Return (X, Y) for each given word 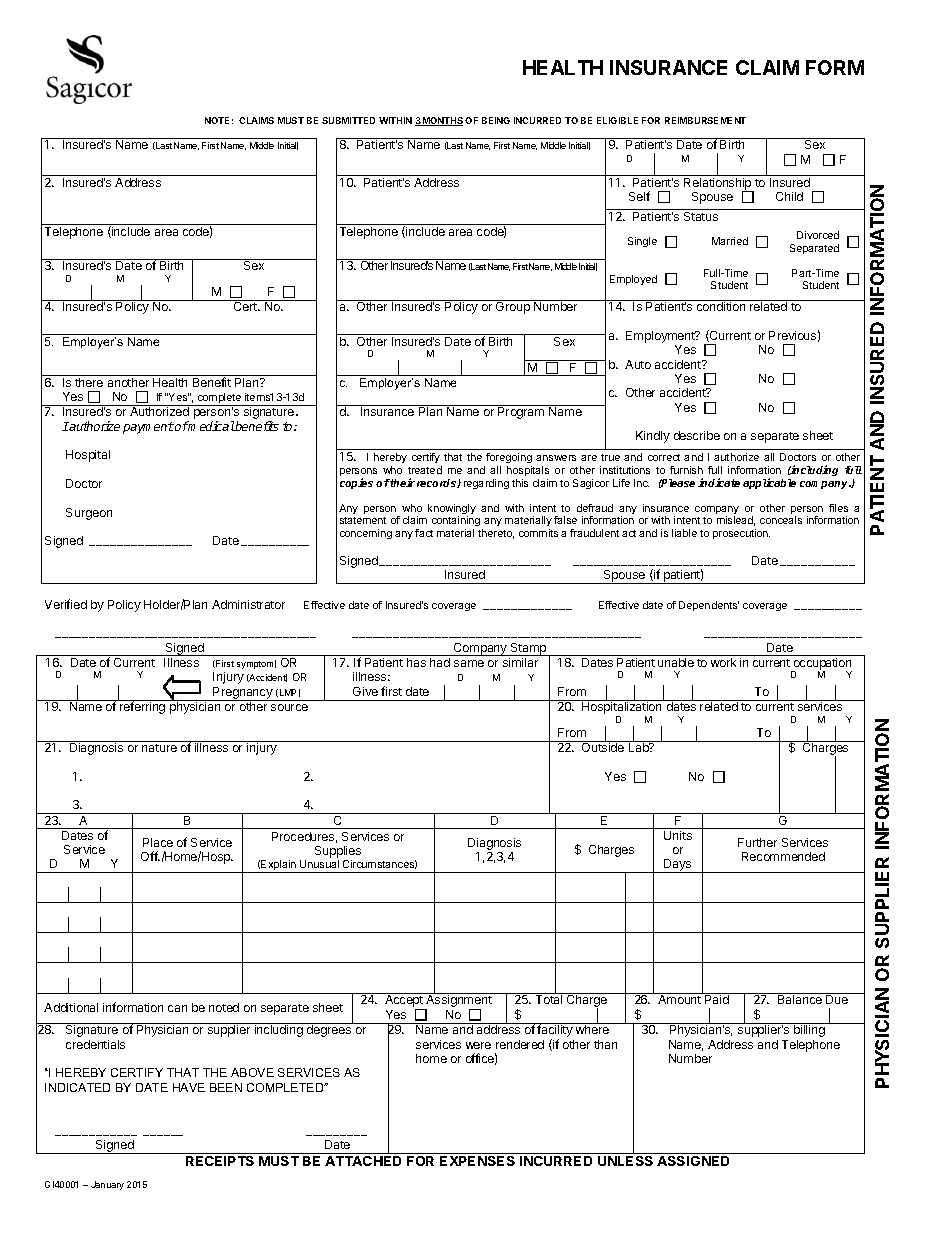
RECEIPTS (220, 1159)
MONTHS (442, 121)
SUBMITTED (348, 120)
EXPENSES (478, 1159)
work (723, 662)
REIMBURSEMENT (705, 120)
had (440, 662)
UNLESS (626, 1159)
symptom (256, 664)
